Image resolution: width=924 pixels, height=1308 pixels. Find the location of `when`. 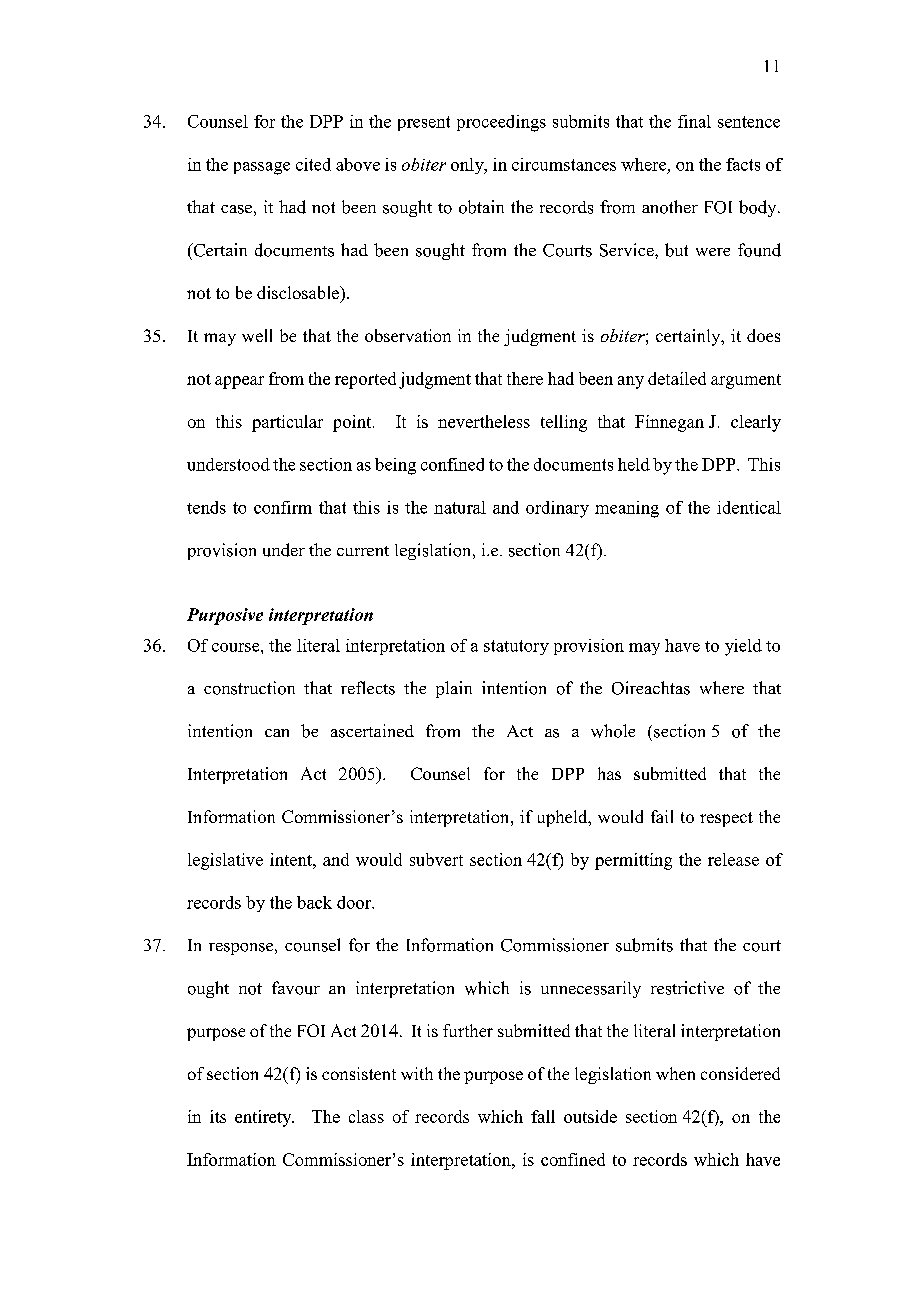

when is located at coordinates (675, 1073).
